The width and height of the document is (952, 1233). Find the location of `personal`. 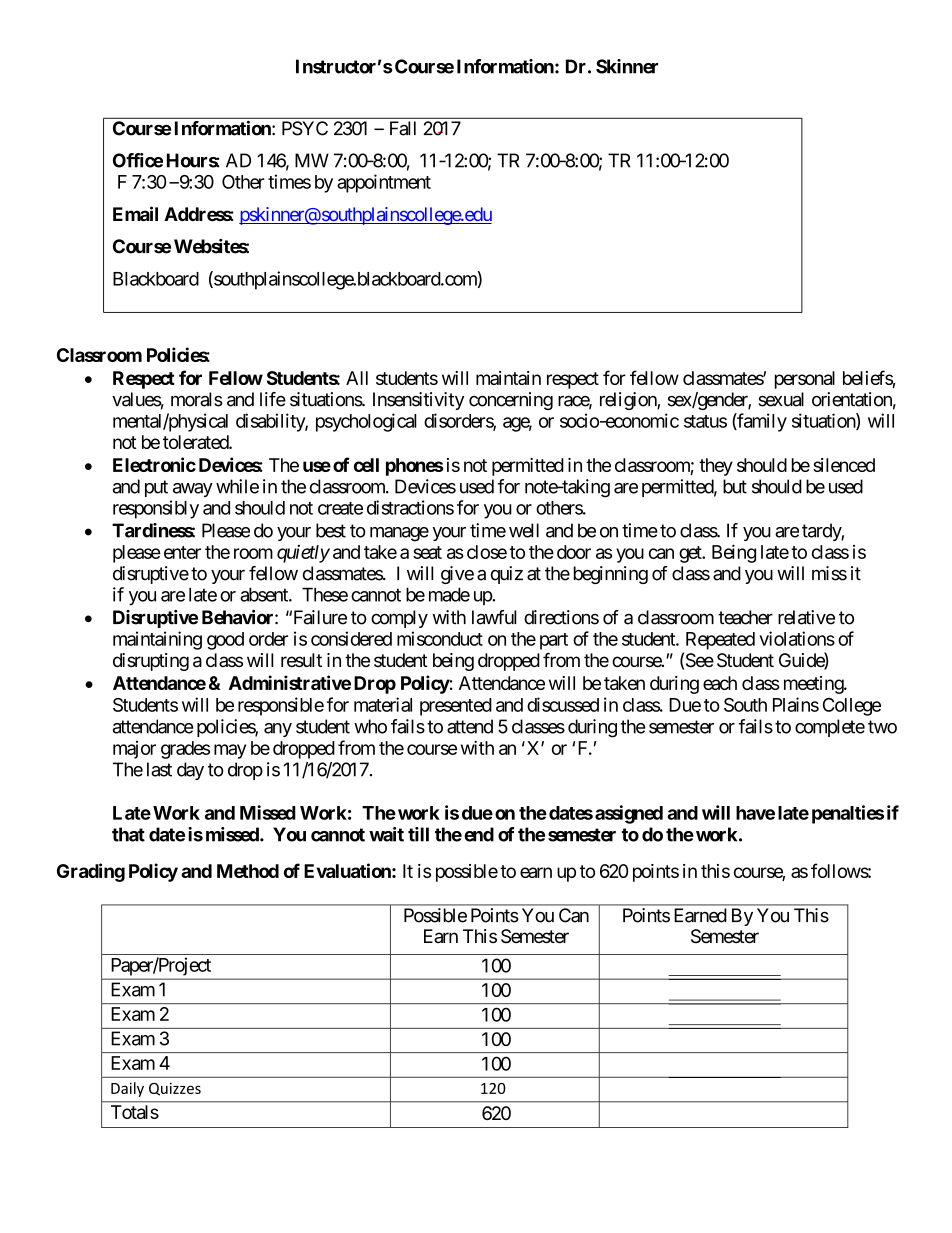

personal is located at coordinates (805, 380).
